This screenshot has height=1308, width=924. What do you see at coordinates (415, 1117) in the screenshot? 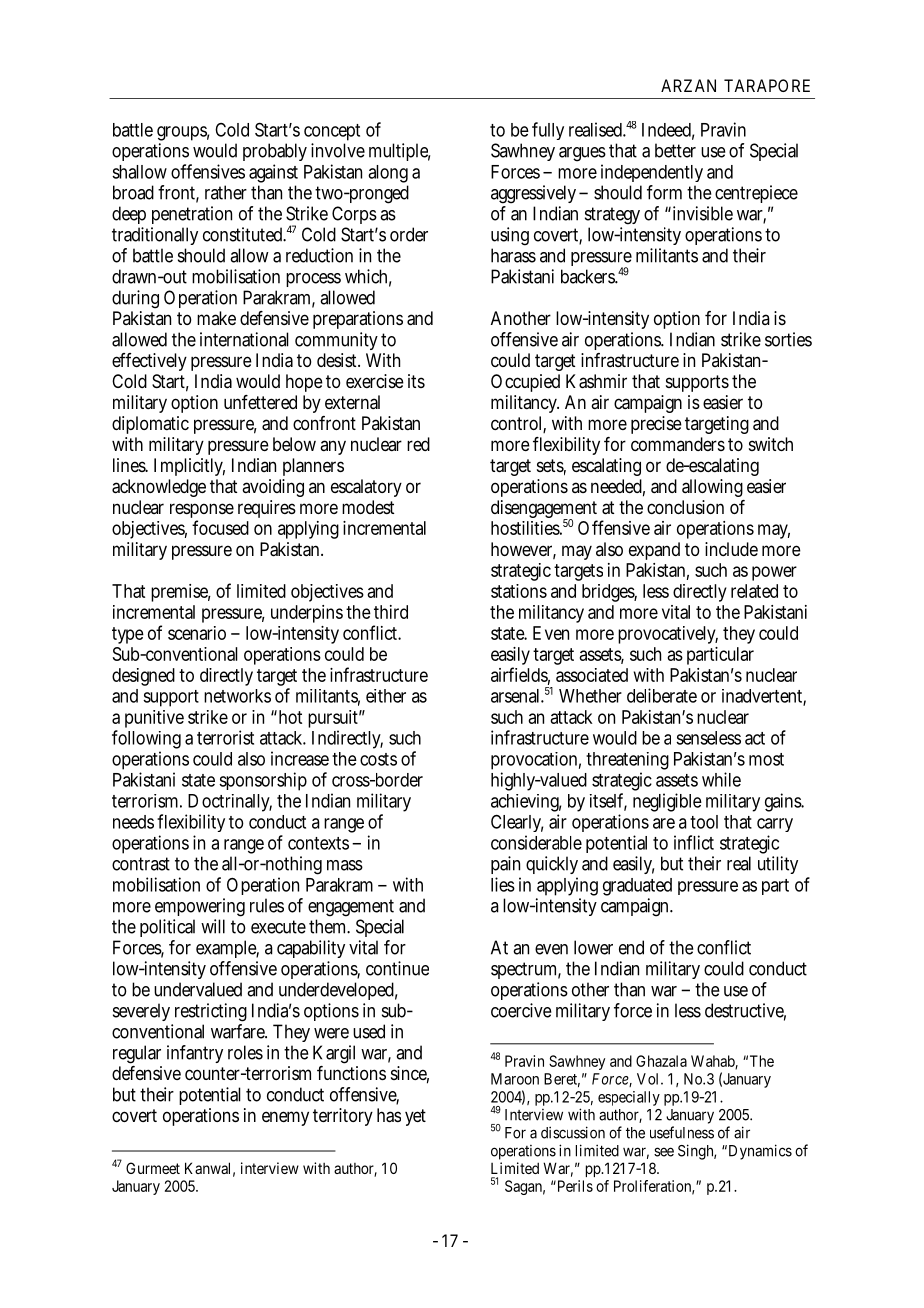
I see `yet` at bounding box center [415, 1117].
